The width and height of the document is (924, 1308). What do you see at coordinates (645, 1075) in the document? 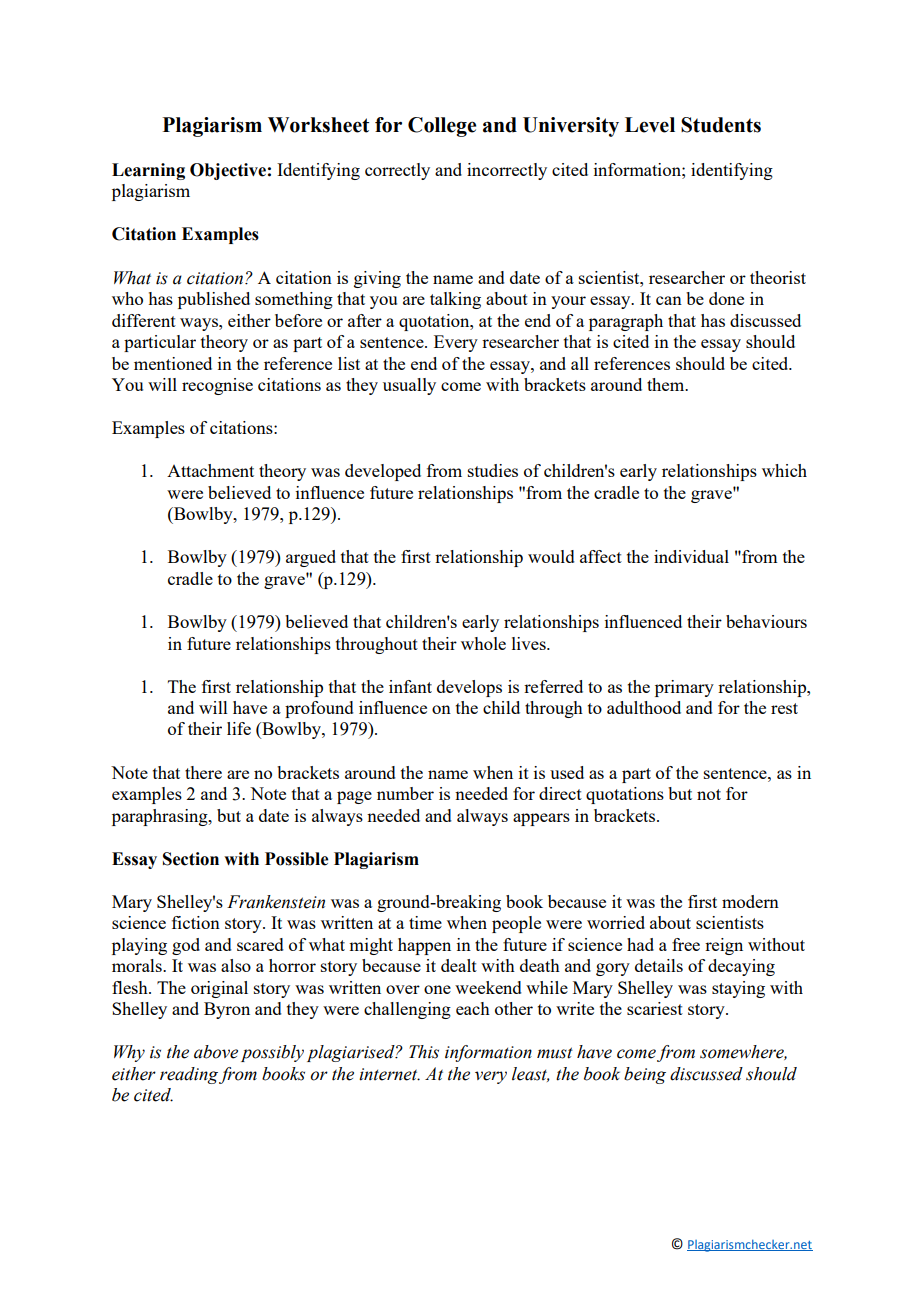
I see `being` at bounding box center [645, 1075].
